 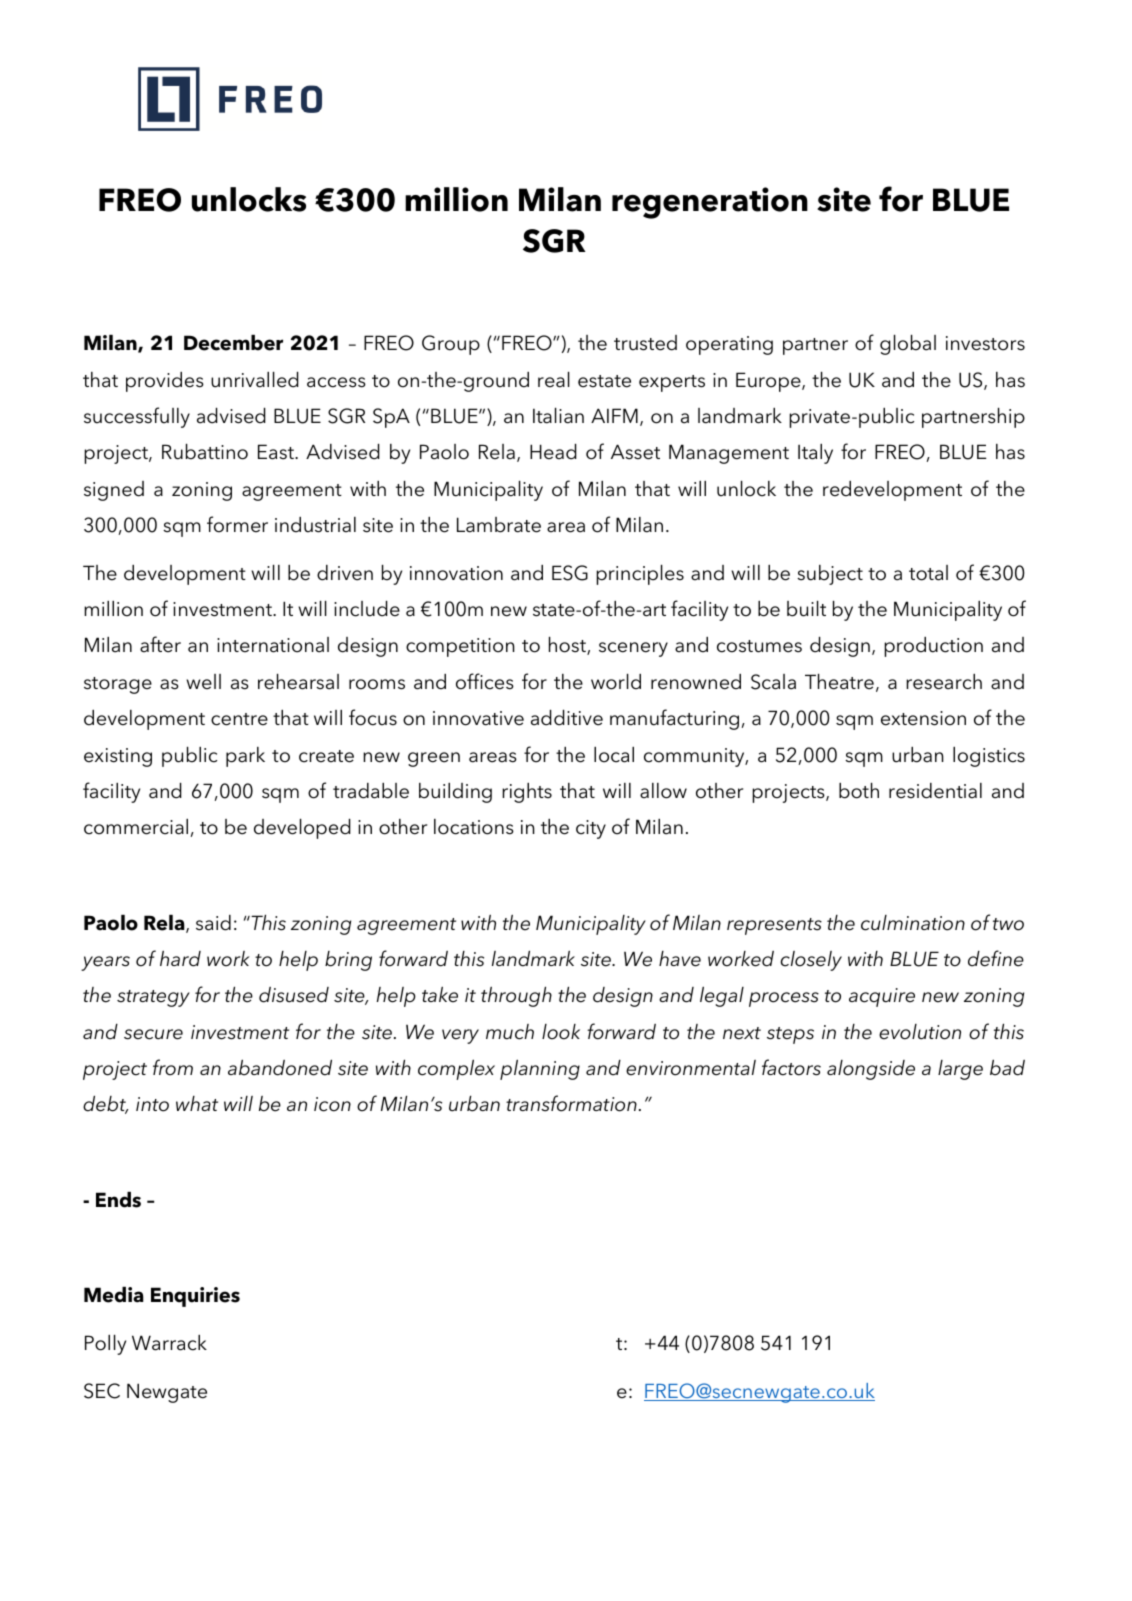 I want to click on December, so click(x=233, y=343).
